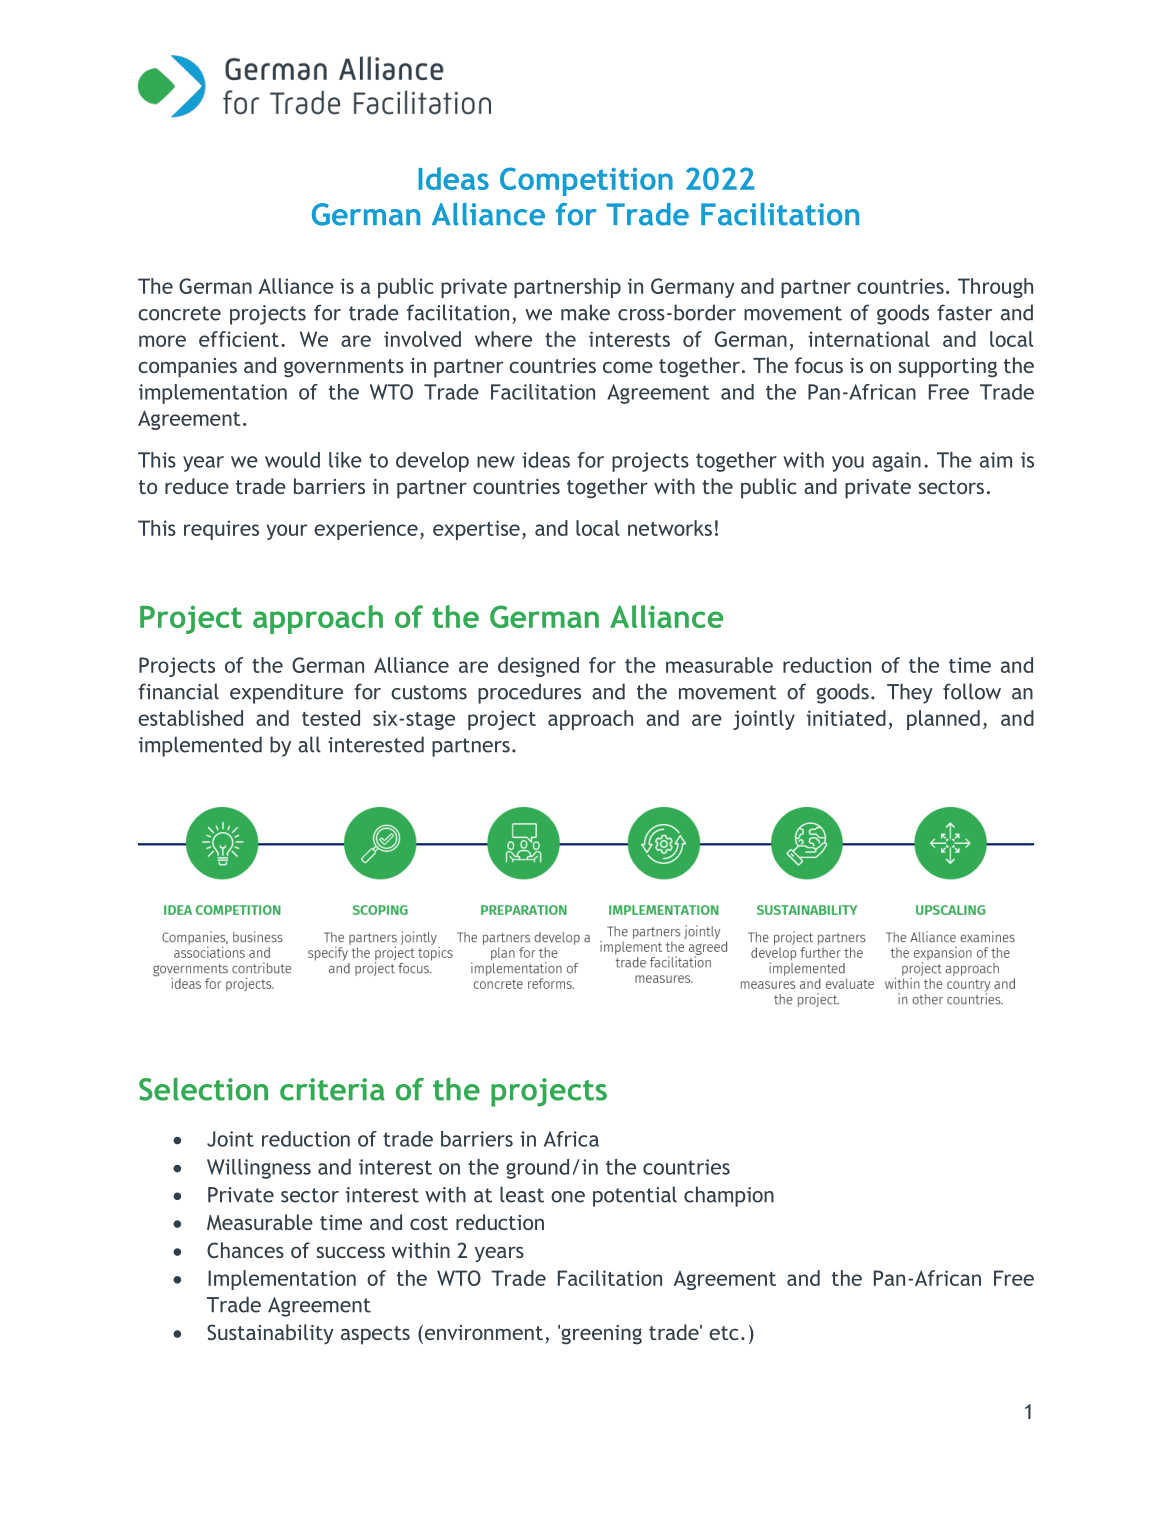  I want to click on implemented, so click(200, 746).
